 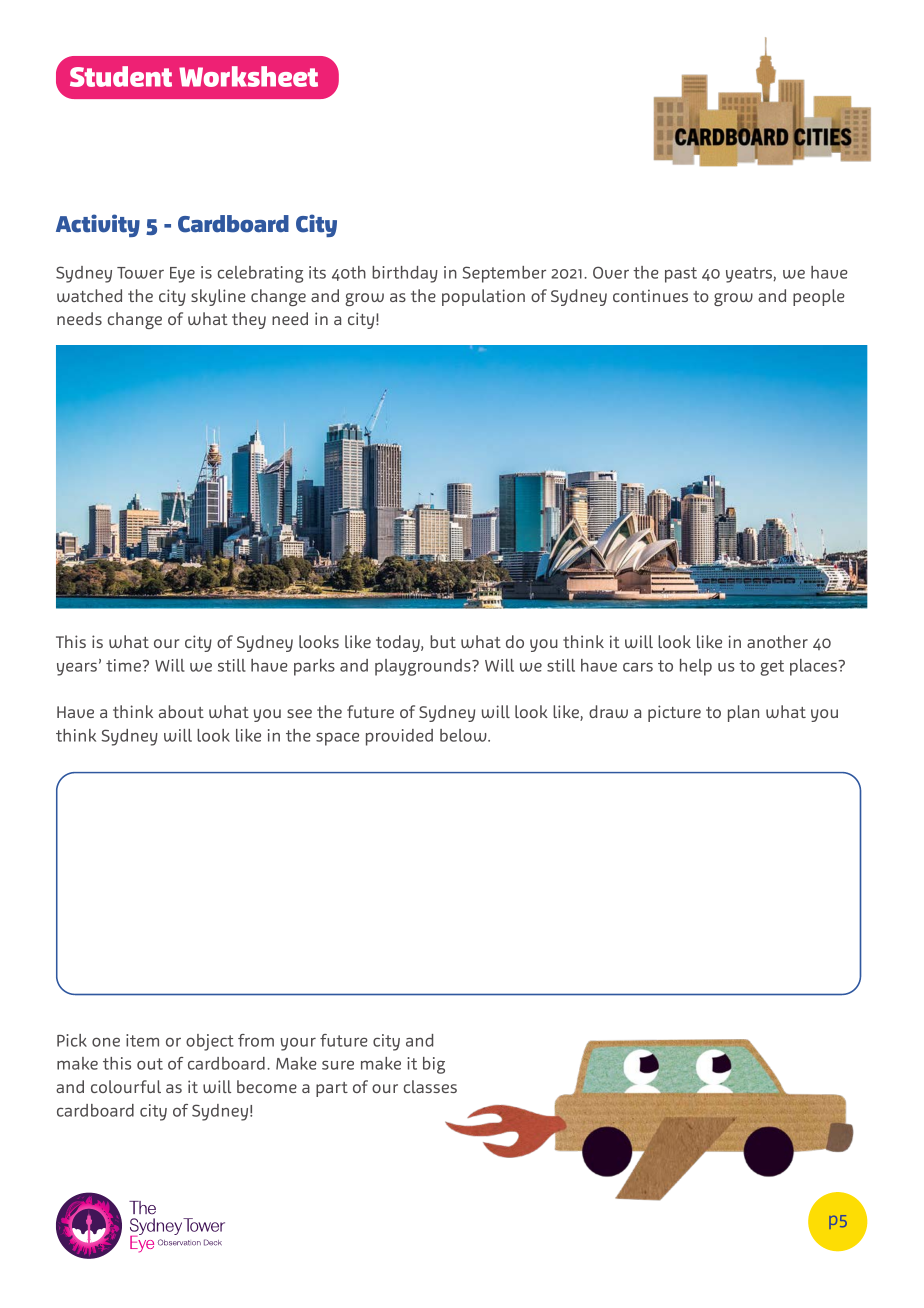 What do you see at coordinates (142, 1040) in the document?
I see `item` at bounding box center [142, 1040].
